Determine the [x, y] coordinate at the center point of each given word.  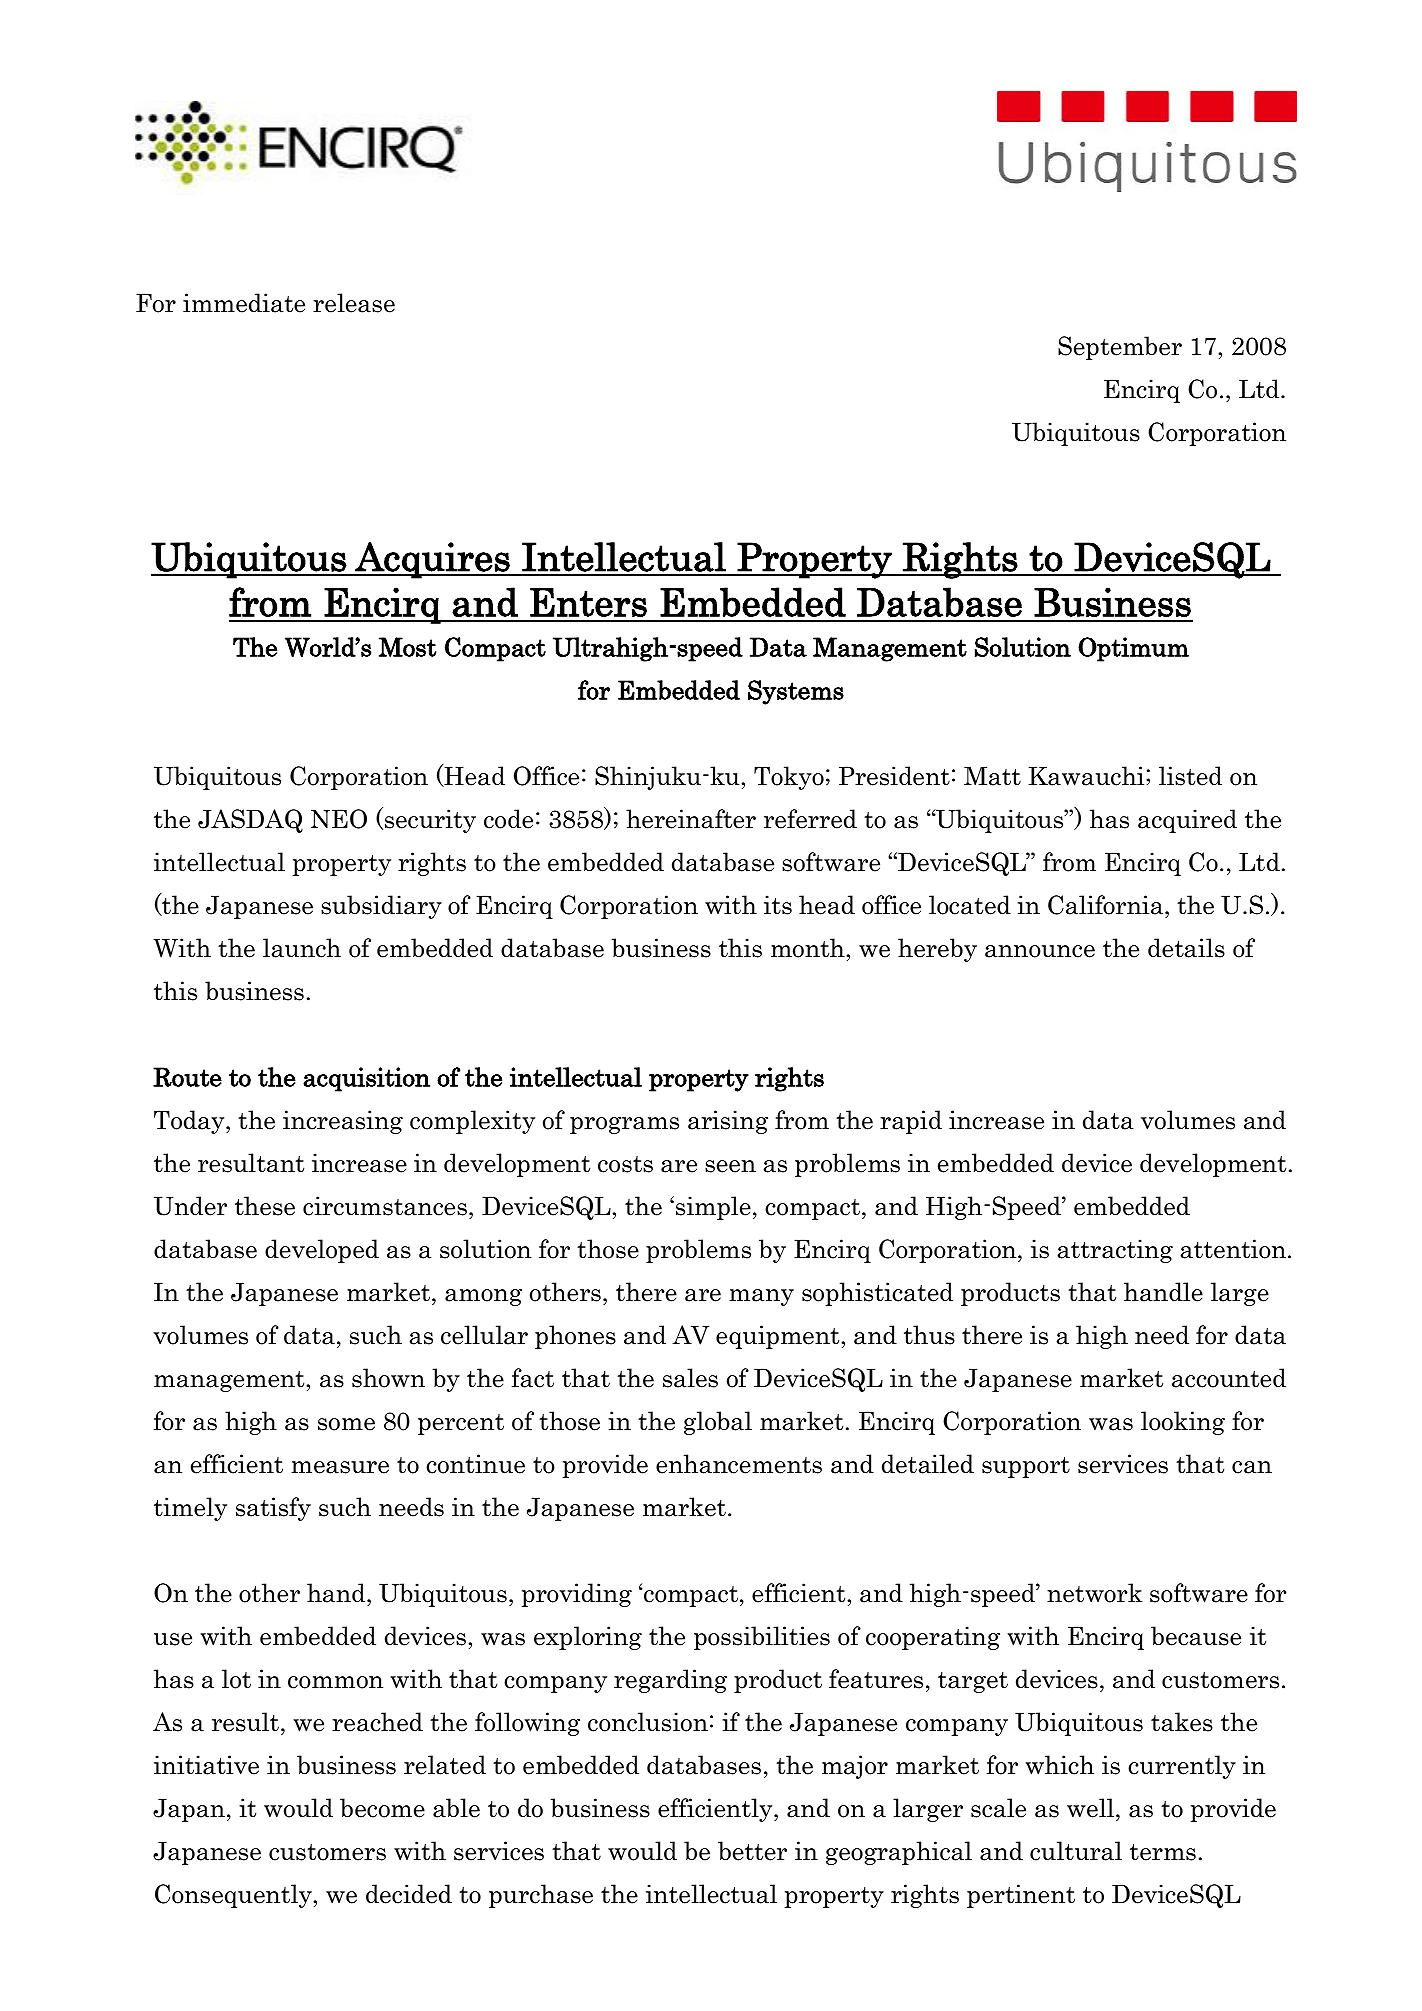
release [354, 303]
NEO [339, 819]
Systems [796, 692]
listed [1190, 776]
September [1120, 348]
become [382, 1808]
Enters [588, 602]
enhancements [739, 1464]
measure [340, 1467]
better [752, 1851]
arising [728, 1122]
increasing [343, 1122]
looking [1183, 1423]
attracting [1115, 1251]
